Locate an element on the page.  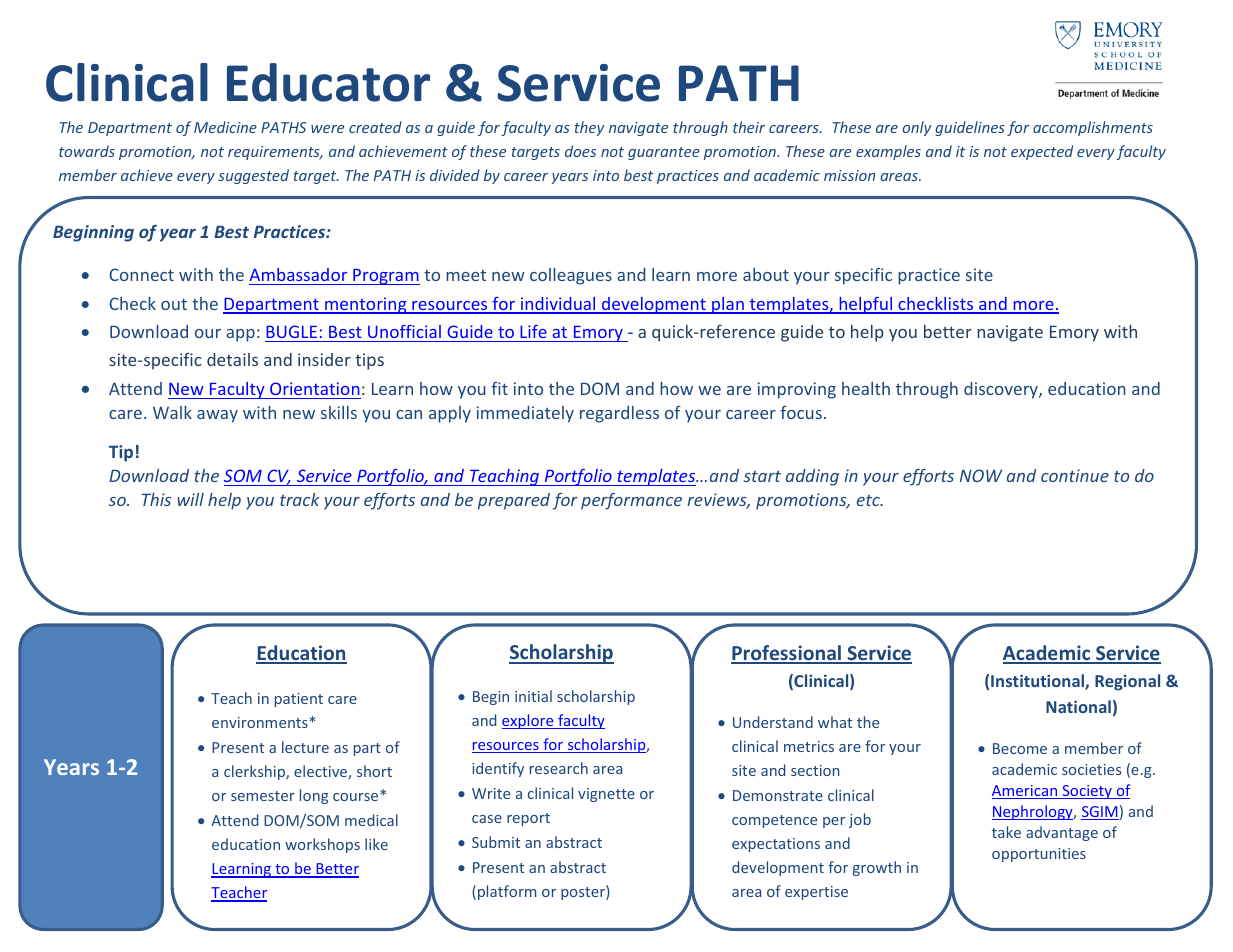
workshops is located at coordinates (322, 845).
